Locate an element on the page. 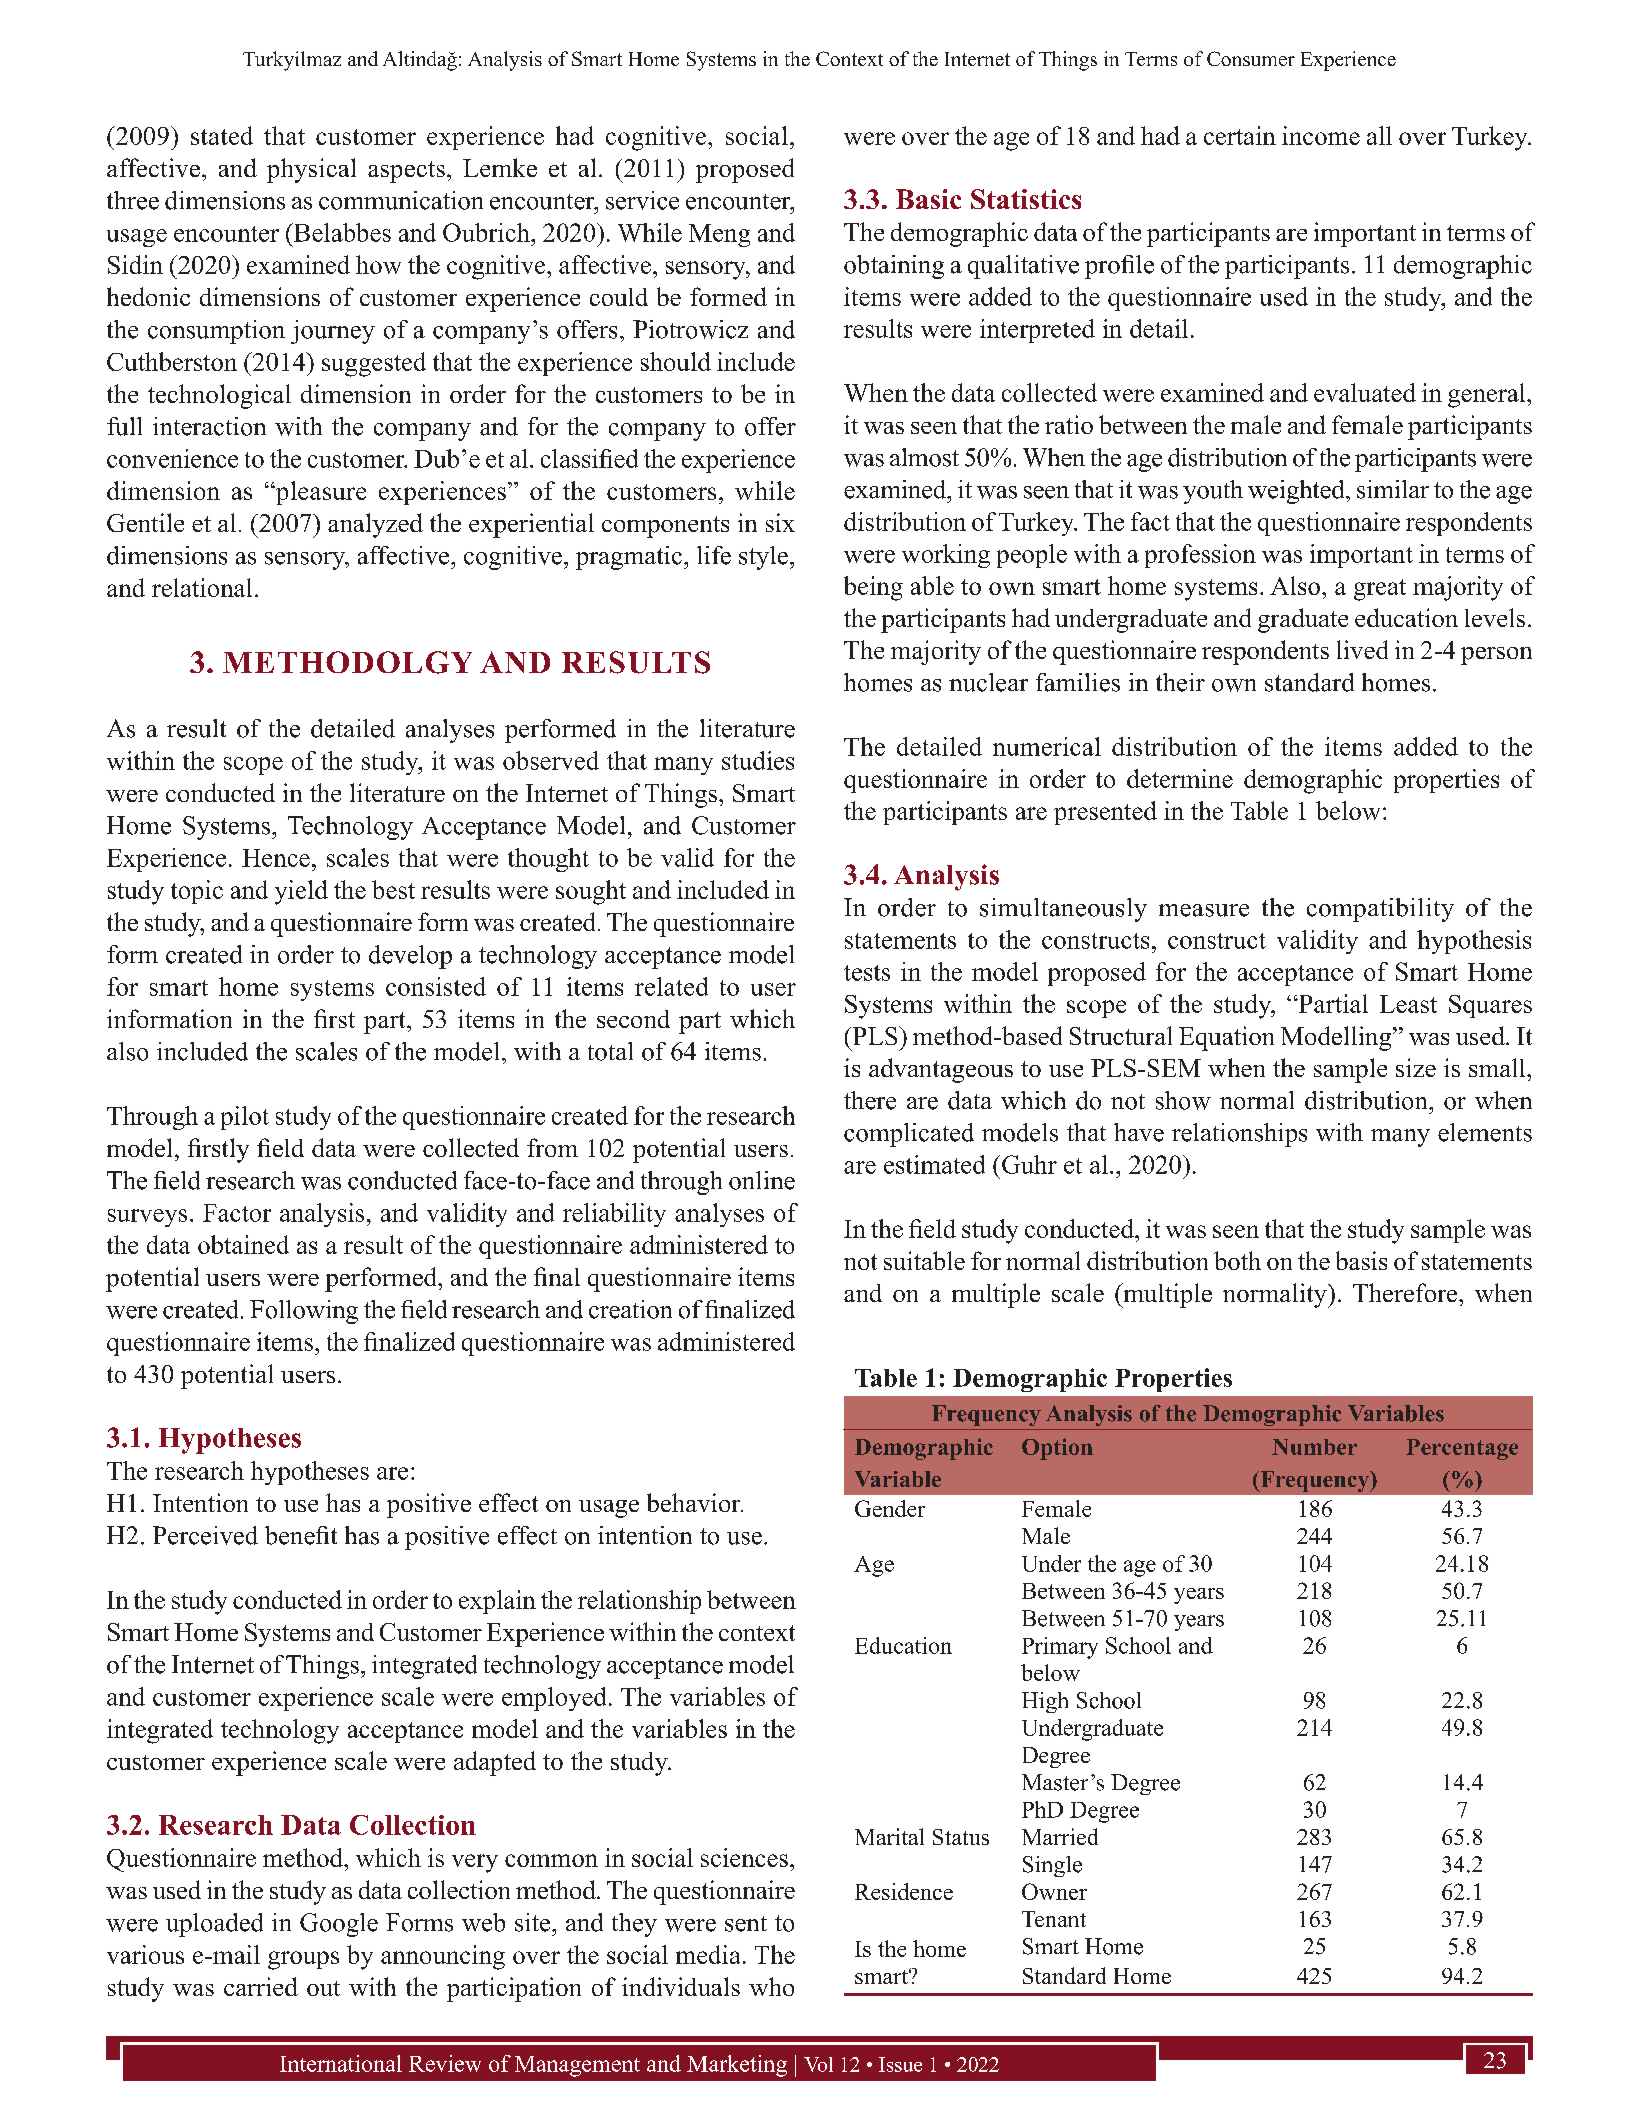  benefit is located at coordinates (301, 1535).
